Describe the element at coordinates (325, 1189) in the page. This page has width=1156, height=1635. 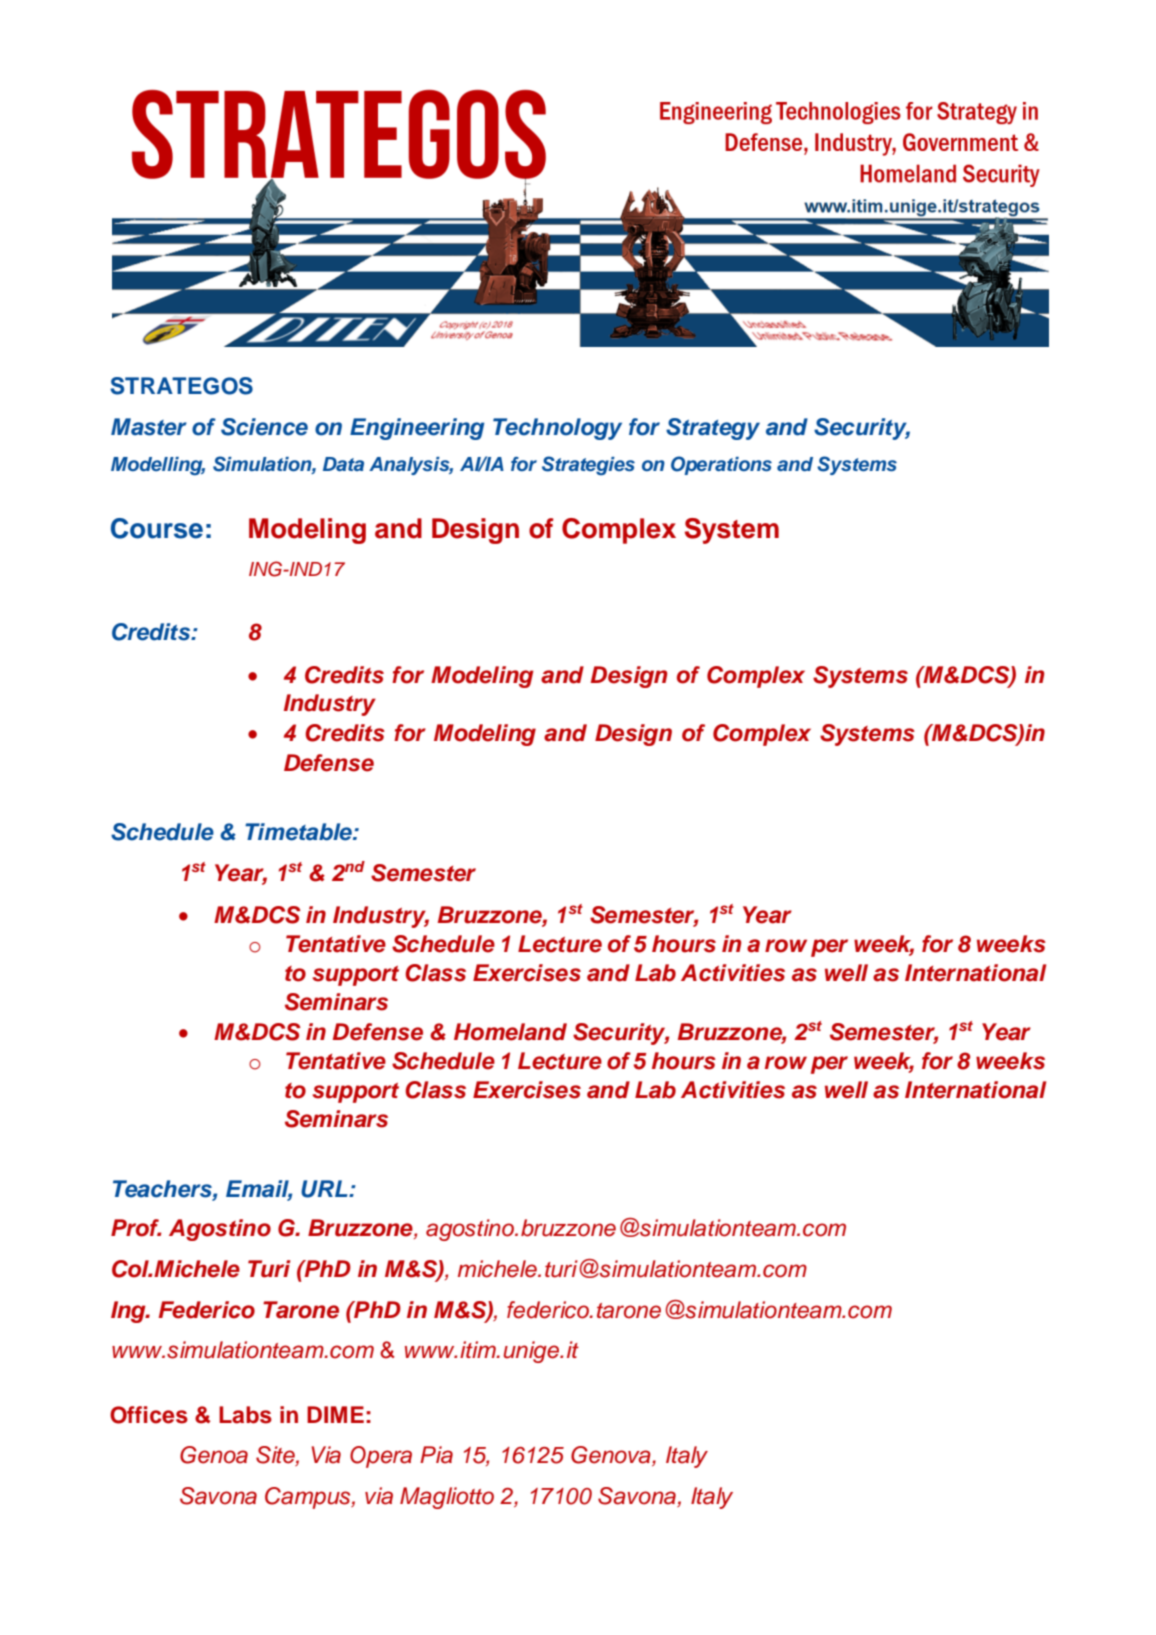
I see `URL` at that location.
